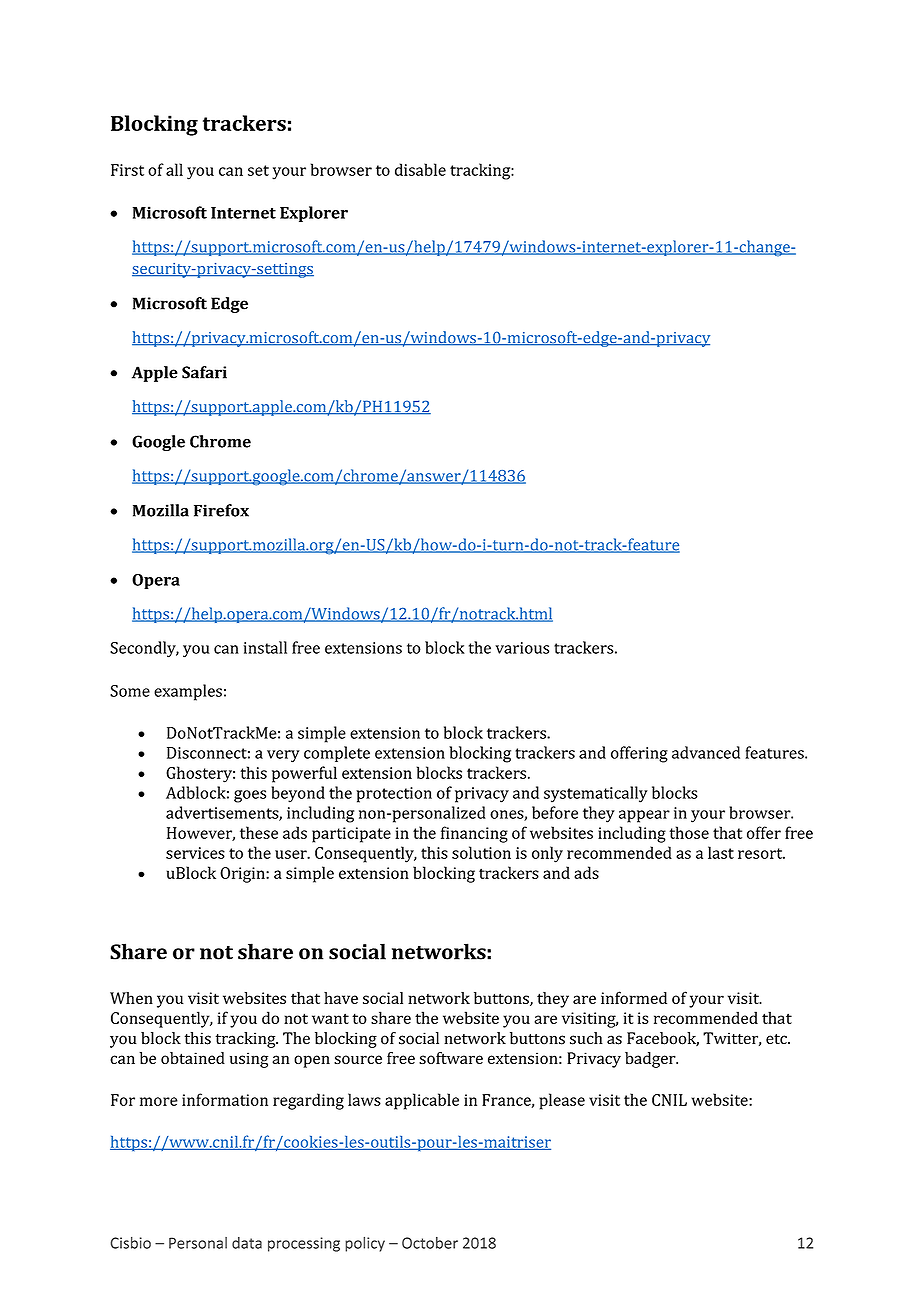 This screenshot has width=924, height=1308. I want to click on First, so click(127, 170).
